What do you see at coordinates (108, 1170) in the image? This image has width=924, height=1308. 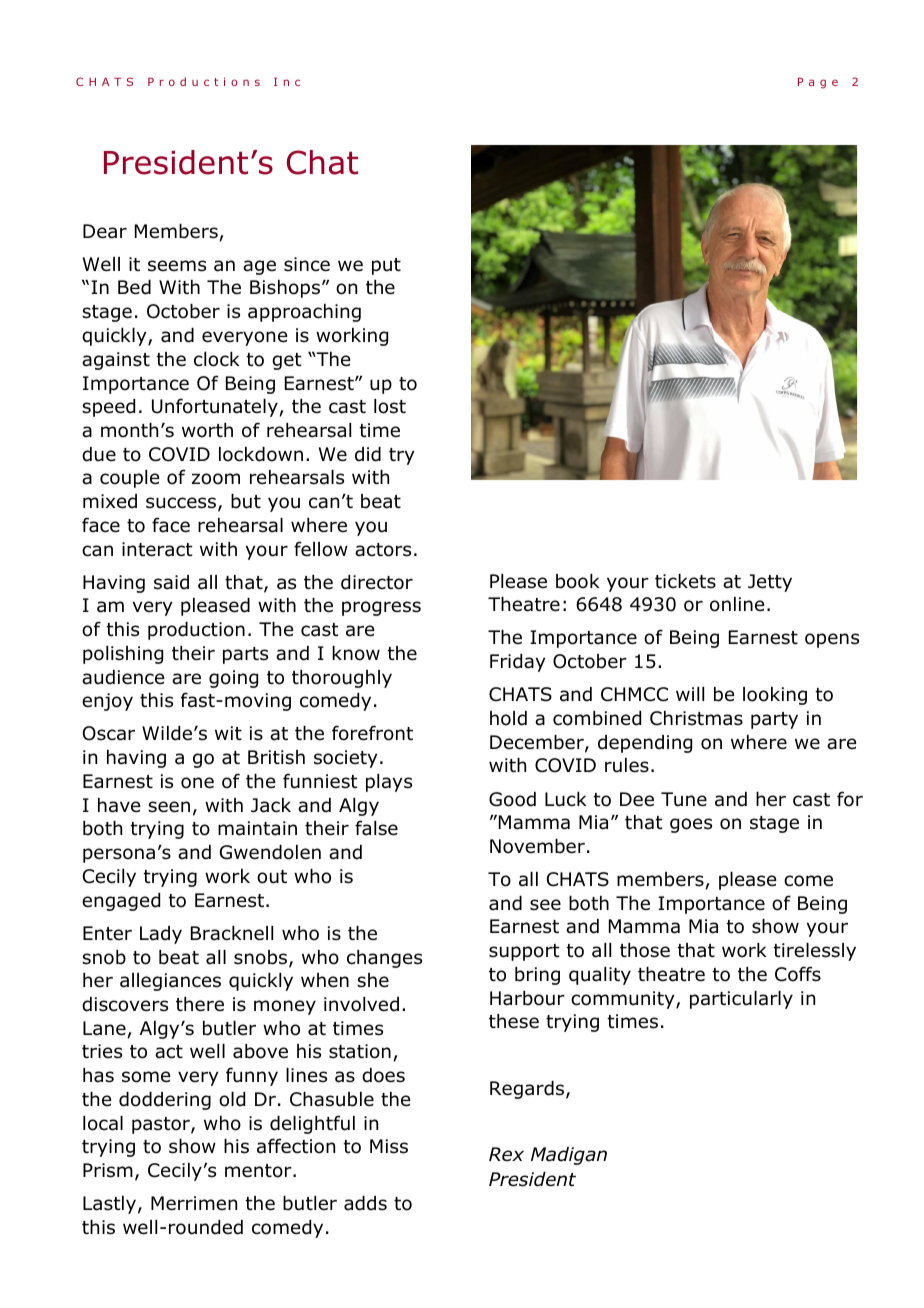 I see `Prism` at bounding box center [108, 1170].
